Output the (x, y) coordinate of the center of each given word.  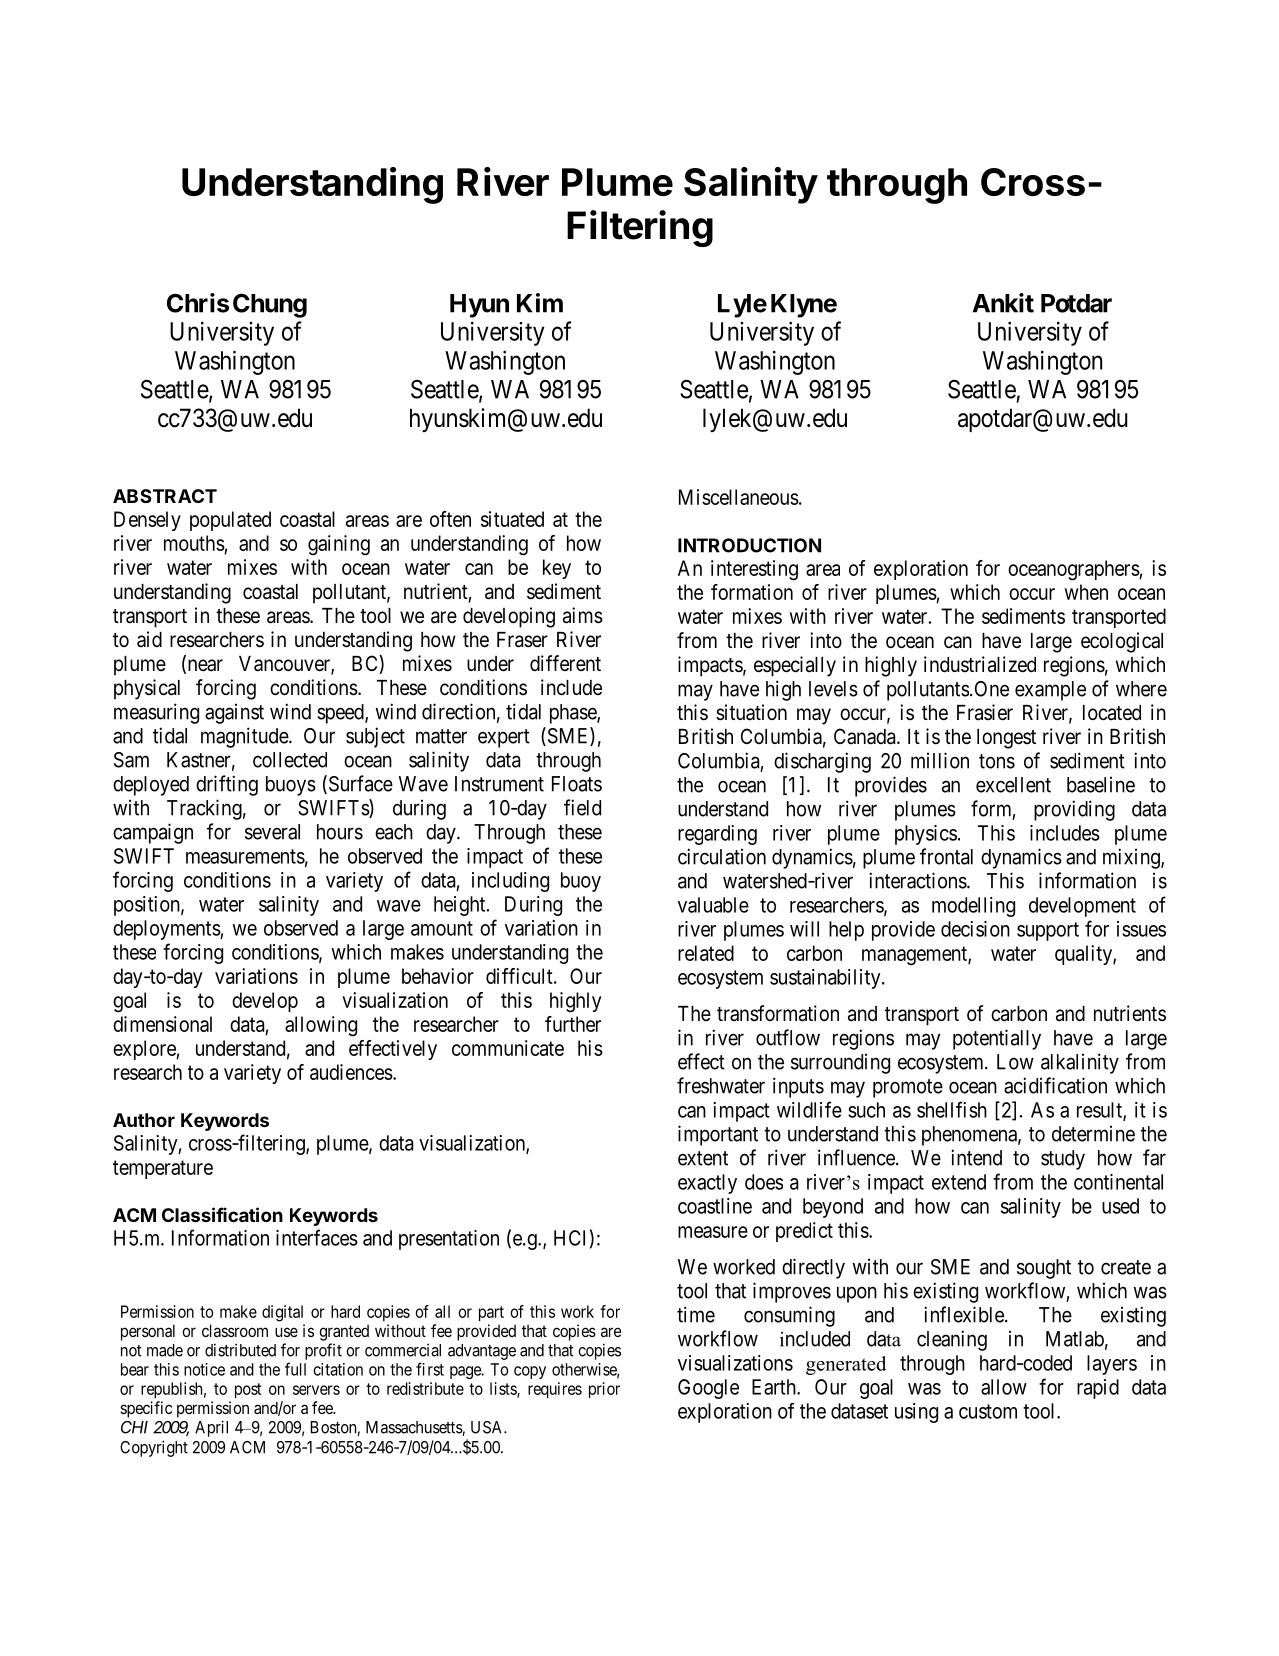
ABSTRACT (165, 496)
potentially (997, 1039)
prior (604, 1390)
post (248, 1390)
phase (574, 714)
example (1050, 691)
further (573, 1024)
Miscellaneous (739, 497)
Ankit (1003, 303)
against (234, 714)
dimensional (162, 1024)
